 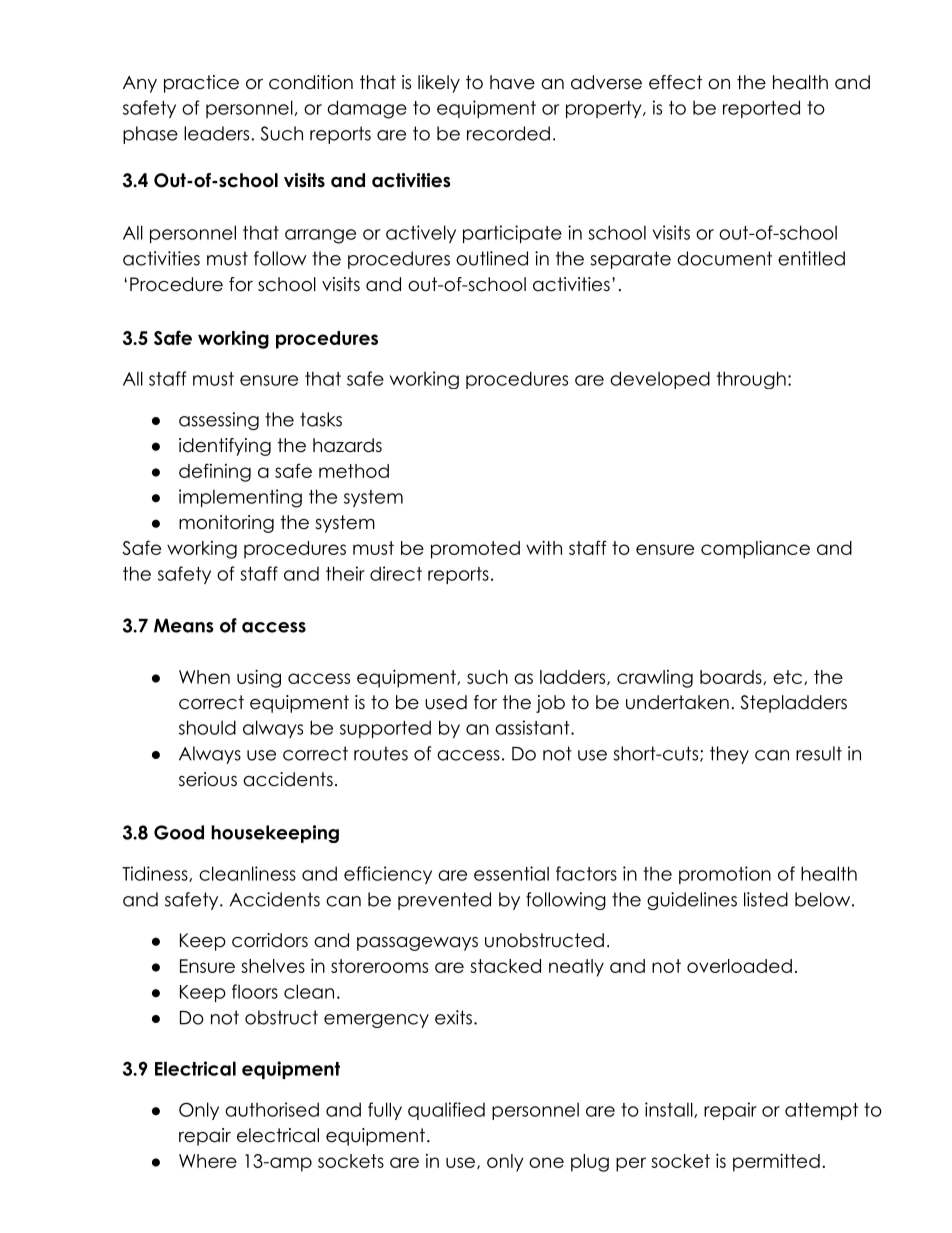 I want to click on through, so click(x=751, y=380).
